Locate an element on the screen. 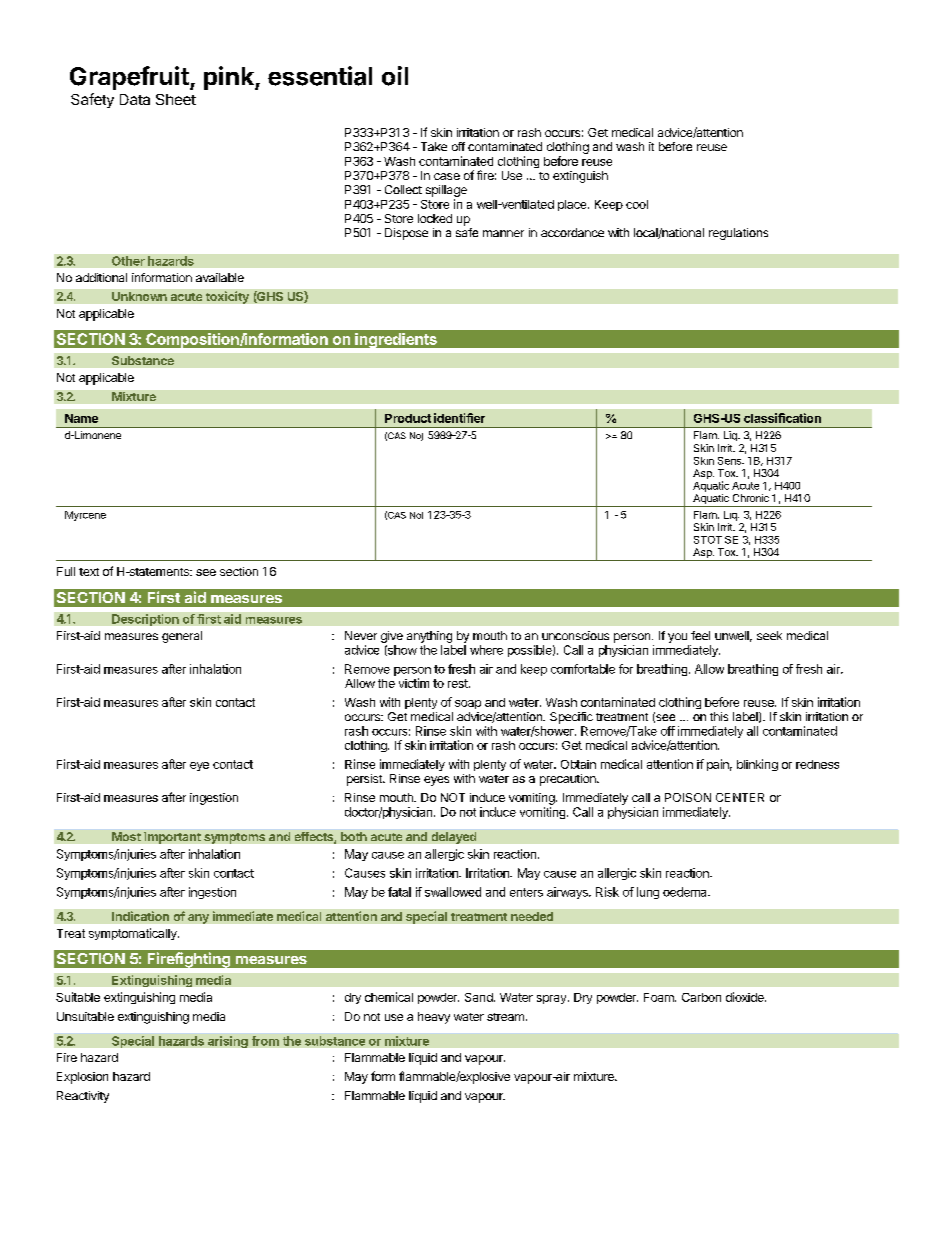 This screenshot has height=1233, width=952. heavy is located at coordinates (434, 1018).
